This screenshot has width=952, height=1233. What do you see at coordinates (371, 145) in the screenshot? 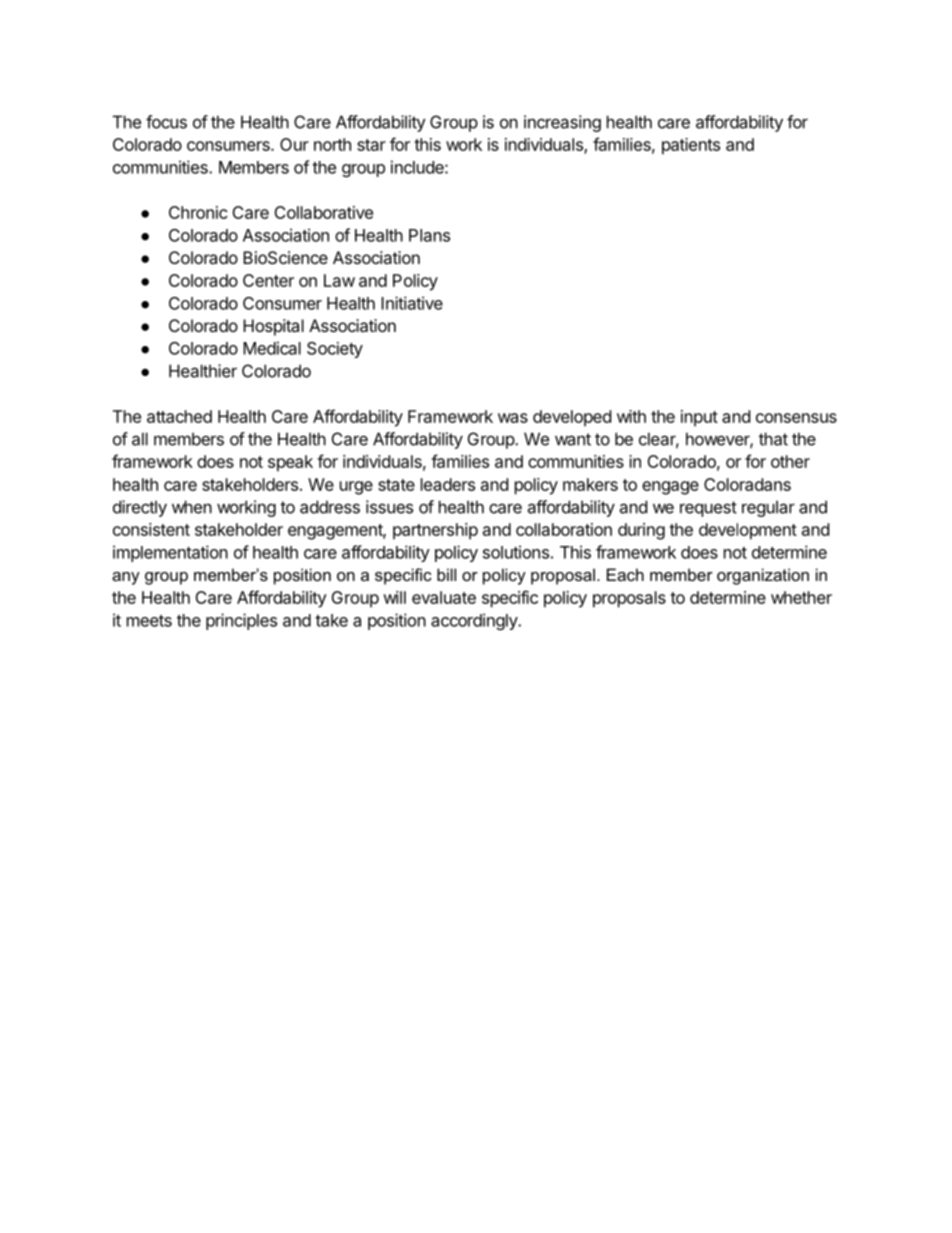
I see `star` at bounding box center [371, 145].
